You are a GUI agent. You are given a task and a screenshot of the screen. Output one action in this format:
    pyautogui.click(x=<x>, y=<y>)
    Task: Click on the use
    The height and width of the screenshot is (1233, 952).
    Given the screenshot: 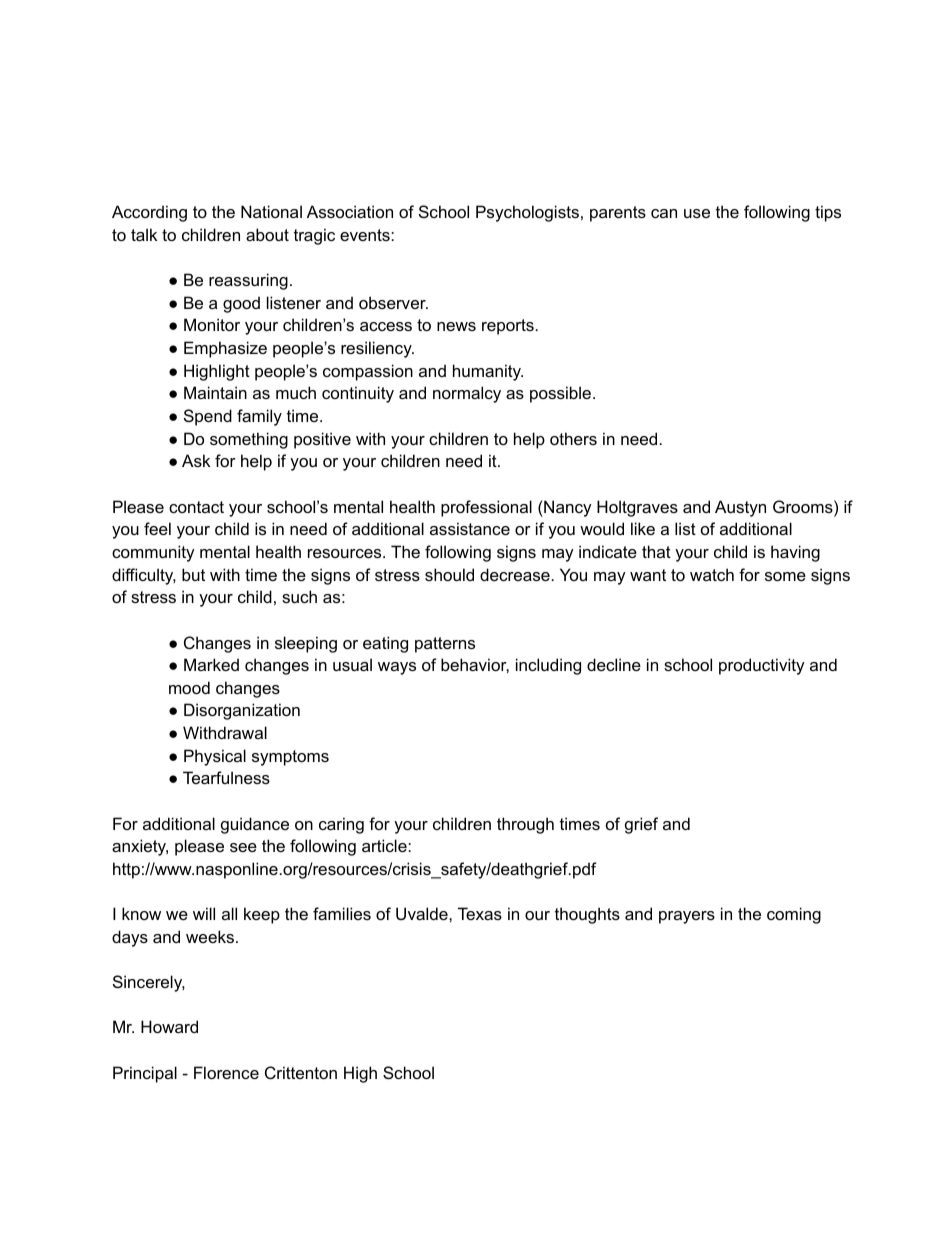 What is the action you would take?
    pyautogui.click(x=697, y=213)
